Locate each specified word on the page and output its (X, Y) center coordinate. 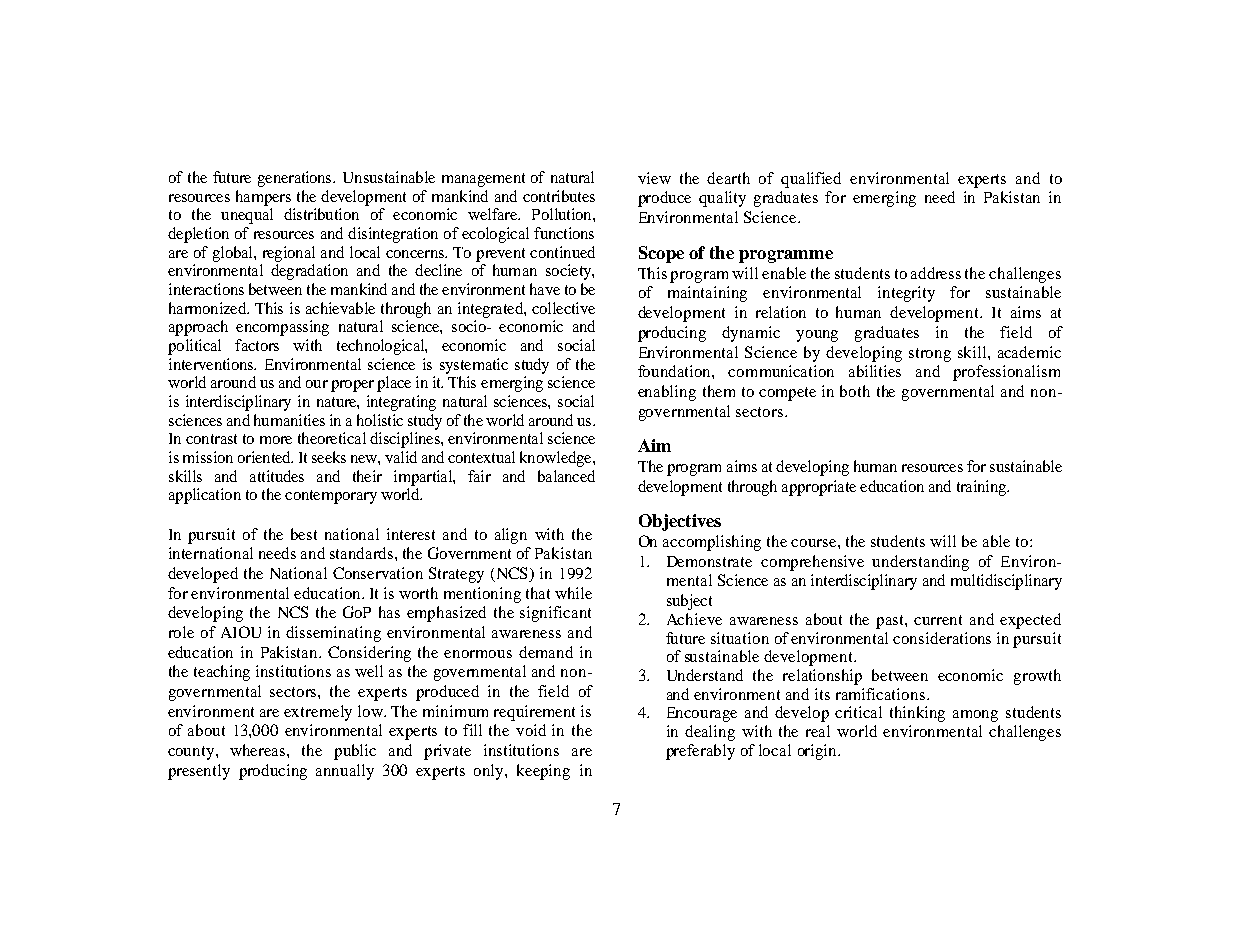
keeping (543, 772)
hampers (263, 198)
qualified (811, 180)
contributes (559, 196)
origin (819, 752)
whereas (259, 750)
